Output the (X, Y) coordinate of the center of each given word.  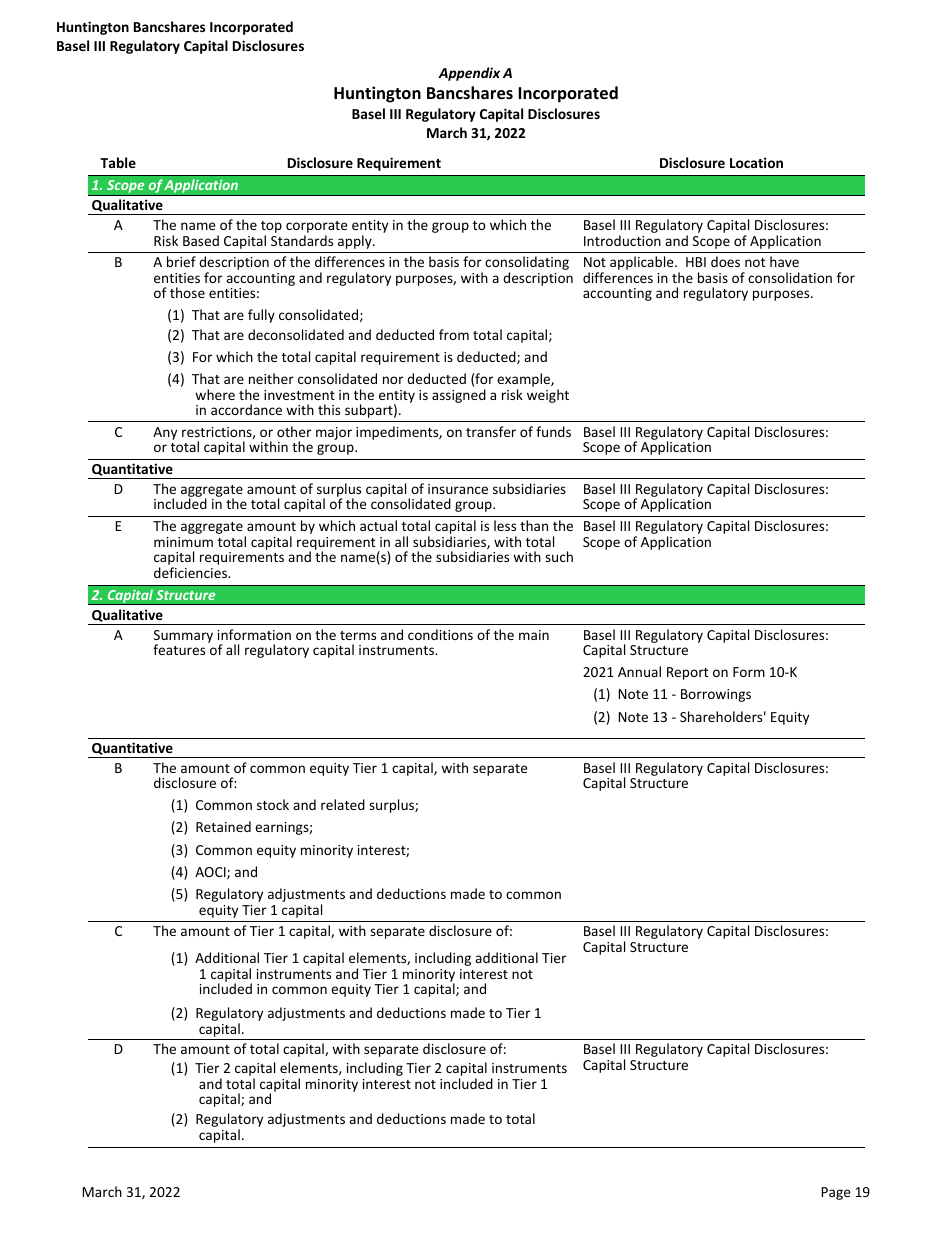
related (343, 804)
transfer (491, 431)
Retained (223, 826)
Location (756, 162)
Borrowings (716, 695)
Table (118, 162)
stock (273, 804)
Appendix (469, 74)
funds (553, 431)
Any (165, 433)
